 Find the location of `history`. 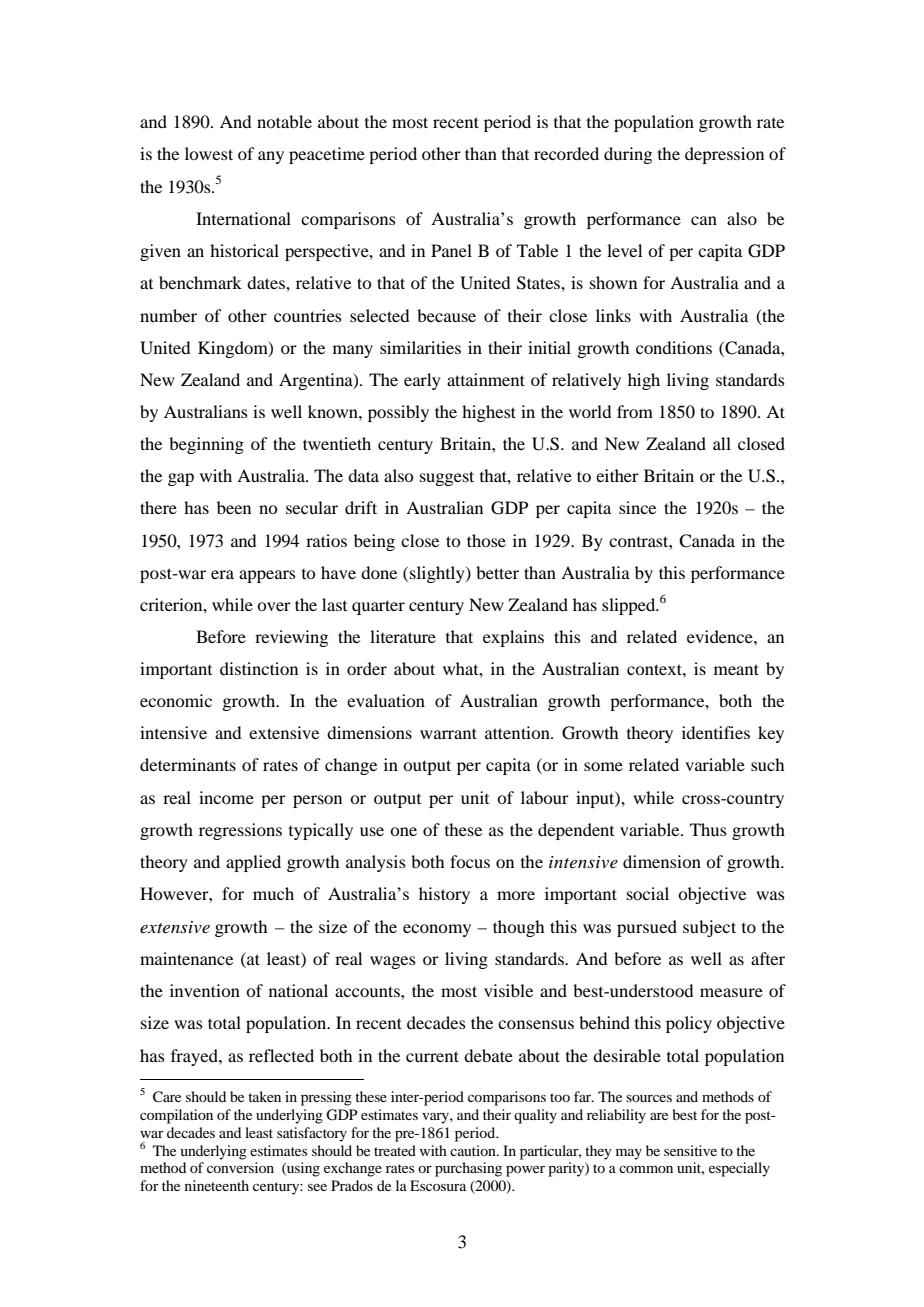

history is located at coordinates (444, 895).
